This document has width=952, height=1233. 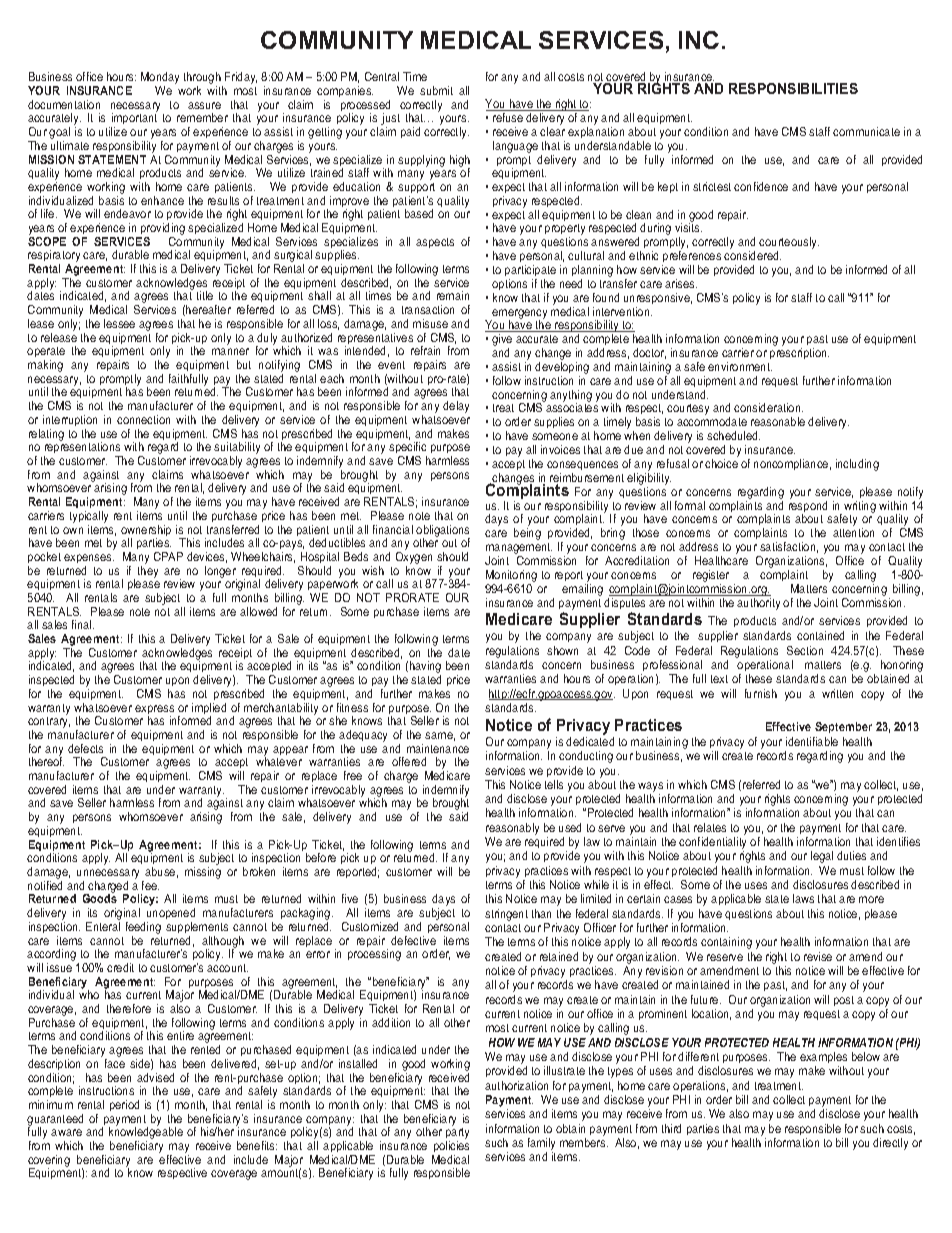 I want to click on Monday, so click(x=160, y=79).
